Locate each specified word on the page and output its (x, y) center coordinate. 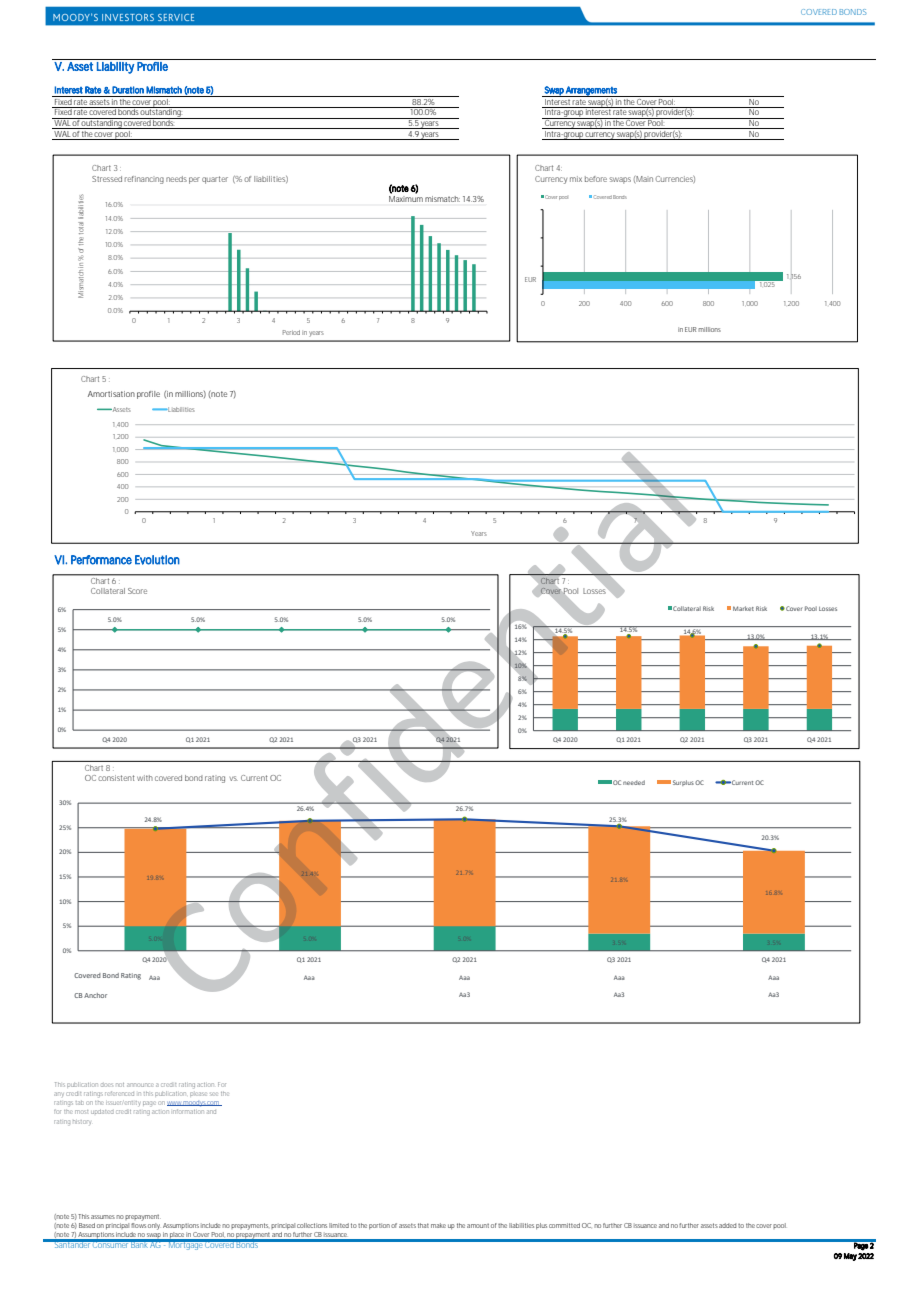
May (850, 1257)
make (438, 1225)
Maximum (406, 199)
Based (87, 1225)
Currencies (675, 179)
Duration (128, 90)
